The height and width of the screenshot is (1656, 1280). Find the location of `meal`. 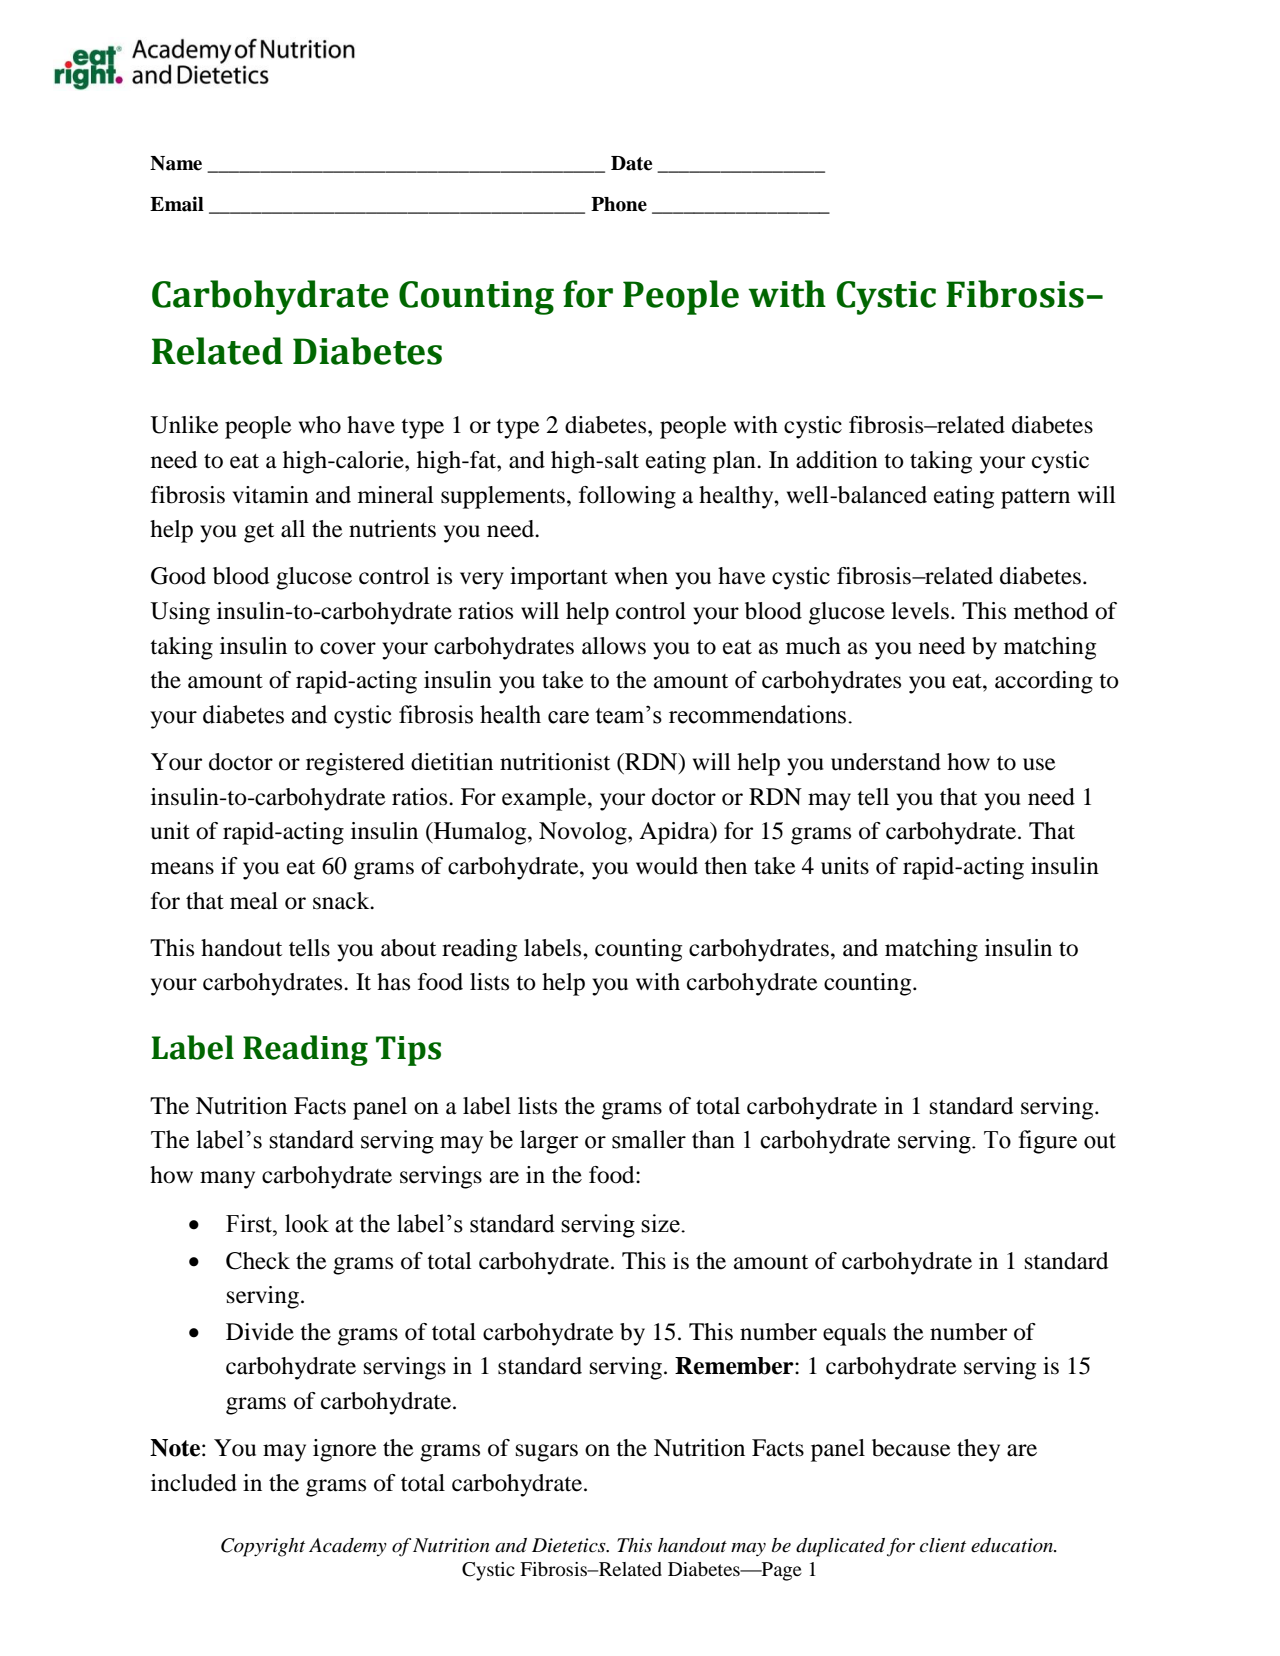

meal is located at coordinates (254, 901).
